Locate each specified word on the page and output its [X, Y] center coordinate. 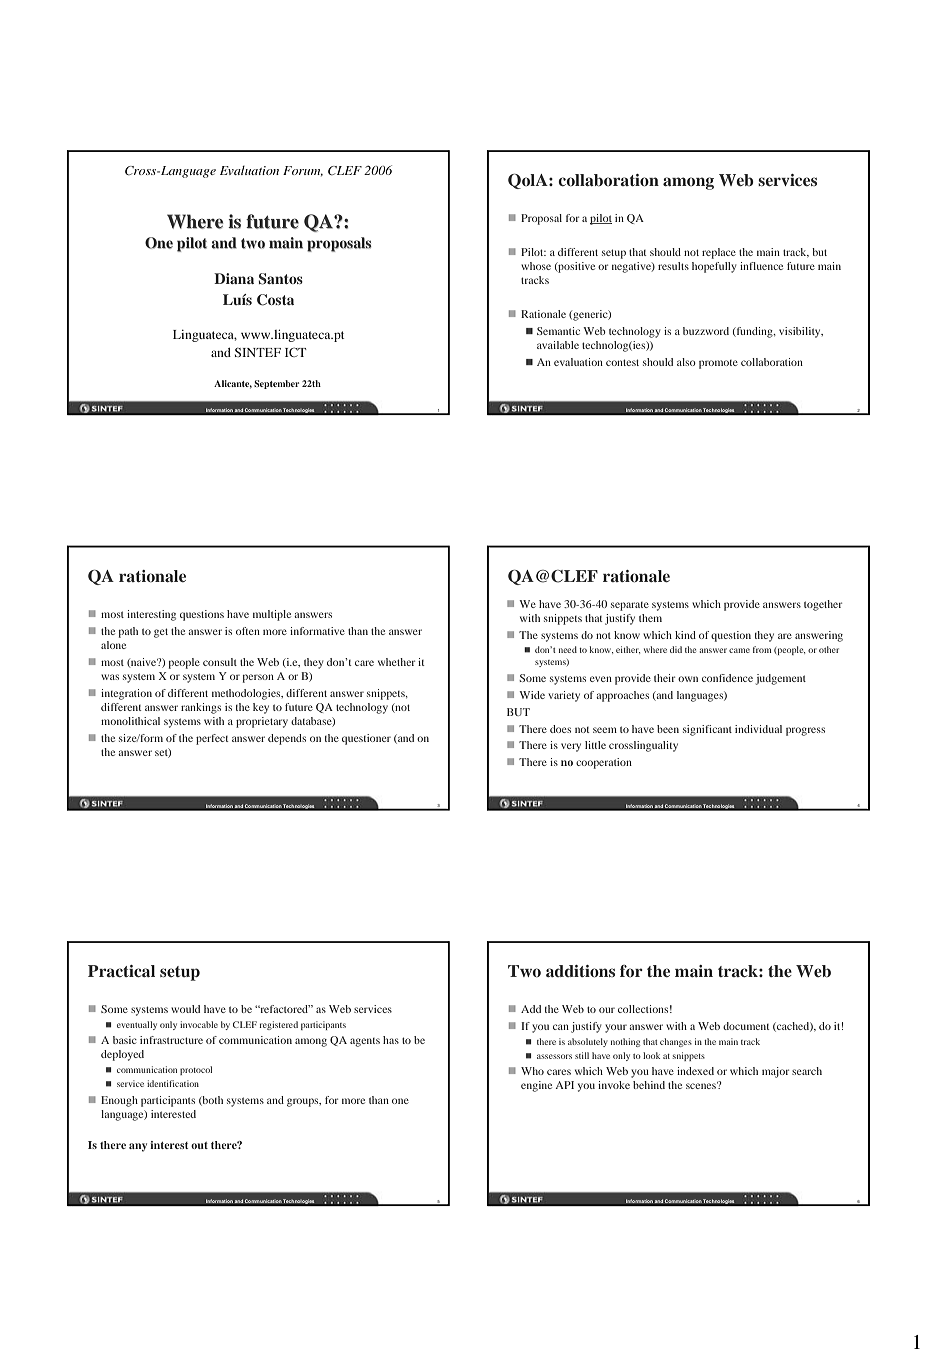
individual [758, 729]
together [823, 605]
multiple [272, 615]
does [560, 729]
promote [718, 364]
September [276, 384]
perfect [212, 739]
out [199, 1145]
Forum [303, 171]
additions [580, 971]
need [568, 649]
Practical [121, 971]
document [746, 1026]
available [558, 345]
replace [719, 253]
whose [536, 266]
